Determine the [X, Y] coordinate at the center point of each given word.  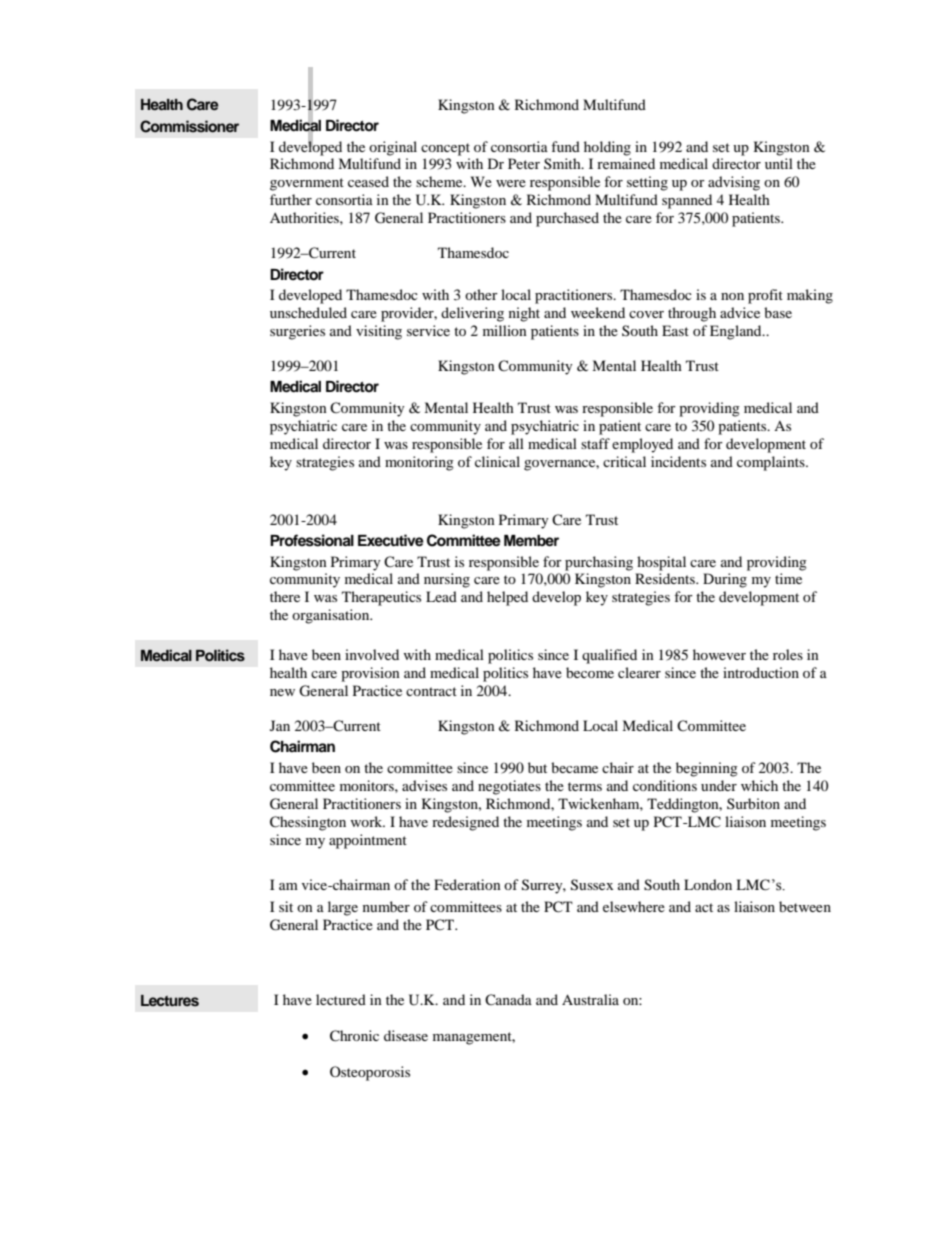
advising [734, 183]
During [725, 580]
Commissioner [189, 126]
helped [507, 598]
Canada [508, 999]
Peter [524, 163]
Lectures [170, 1001]
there [285, 596]
